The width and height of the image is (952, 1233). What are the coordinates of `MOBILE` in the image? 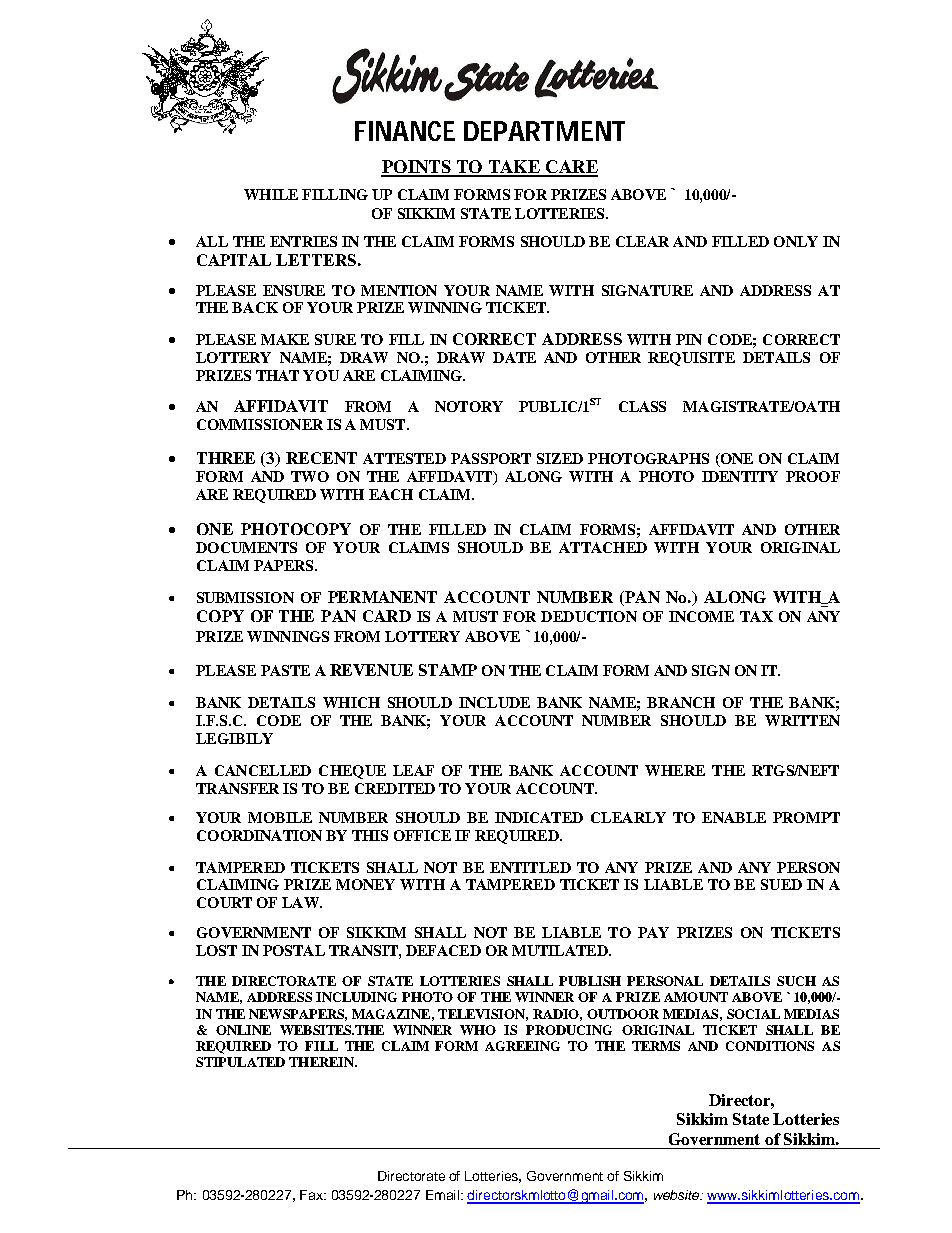 It's located at (280, 817).
